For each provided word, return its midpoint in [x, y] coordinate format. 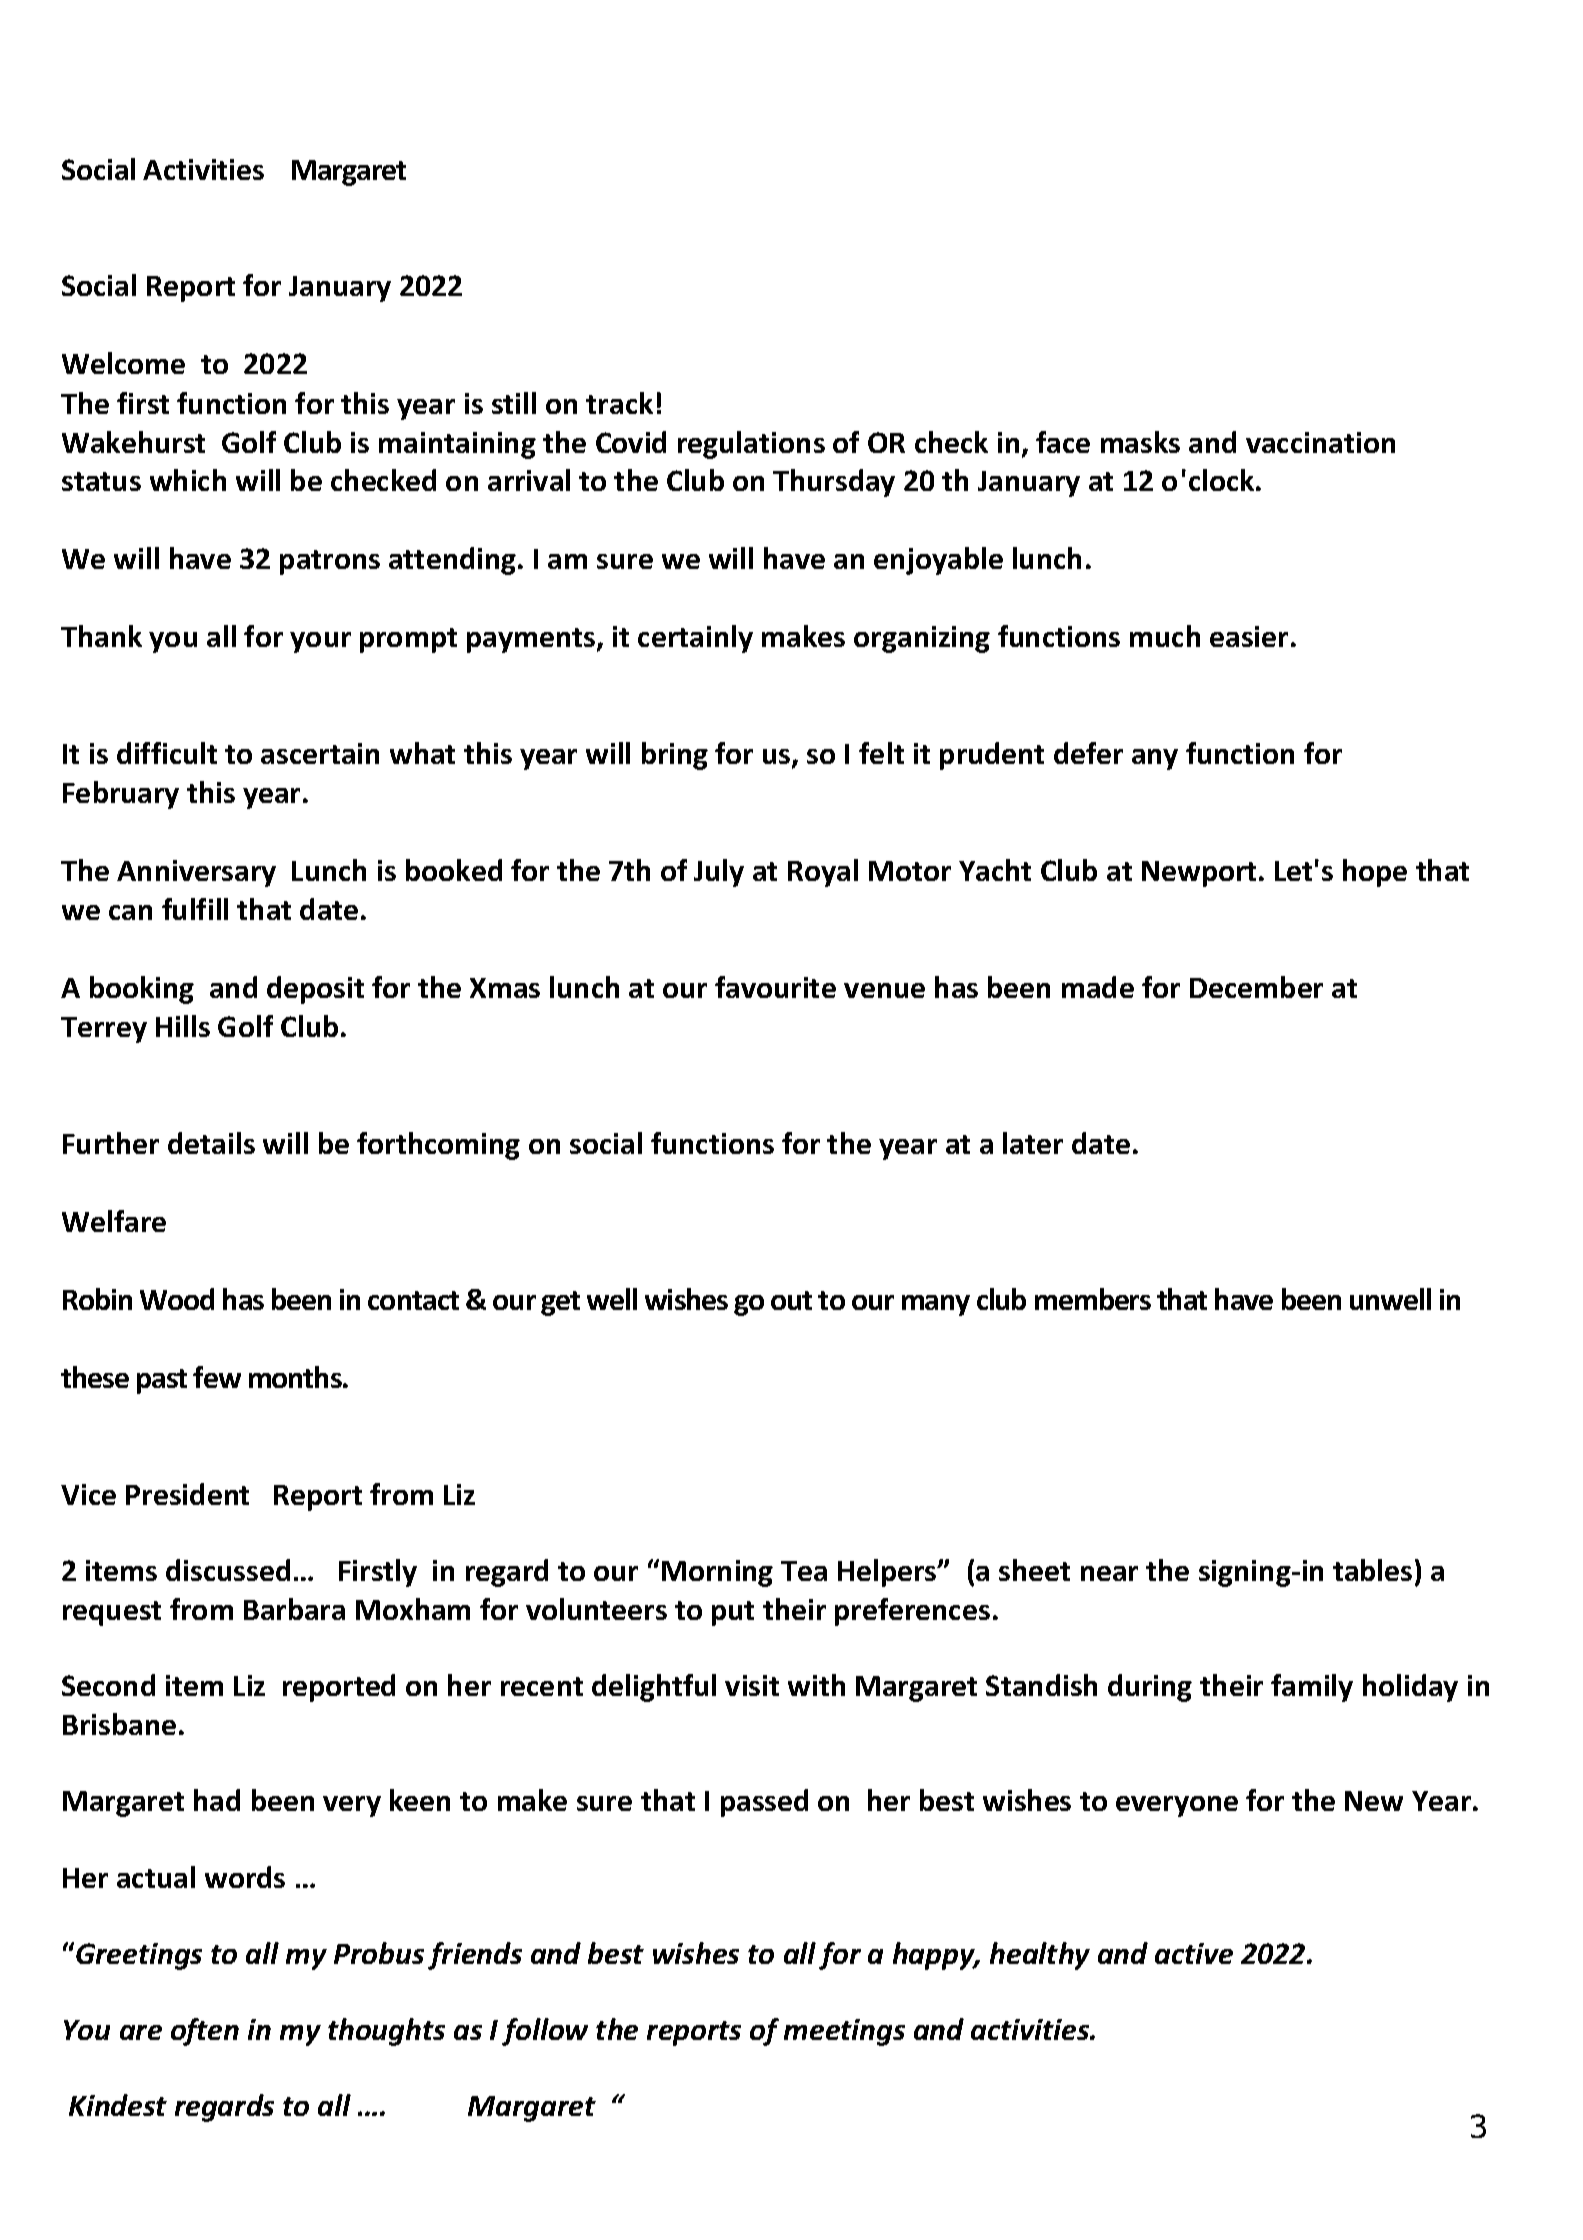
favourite [775, 987]
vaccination [1320, 442]
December [1256, 987]
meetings [844, 2032]
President [187, 1494]
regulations [751, 445]
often [205, 2032]
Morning [717, 1573]
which [188, 480]
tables [1372, 1570]
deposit [315, 990]
